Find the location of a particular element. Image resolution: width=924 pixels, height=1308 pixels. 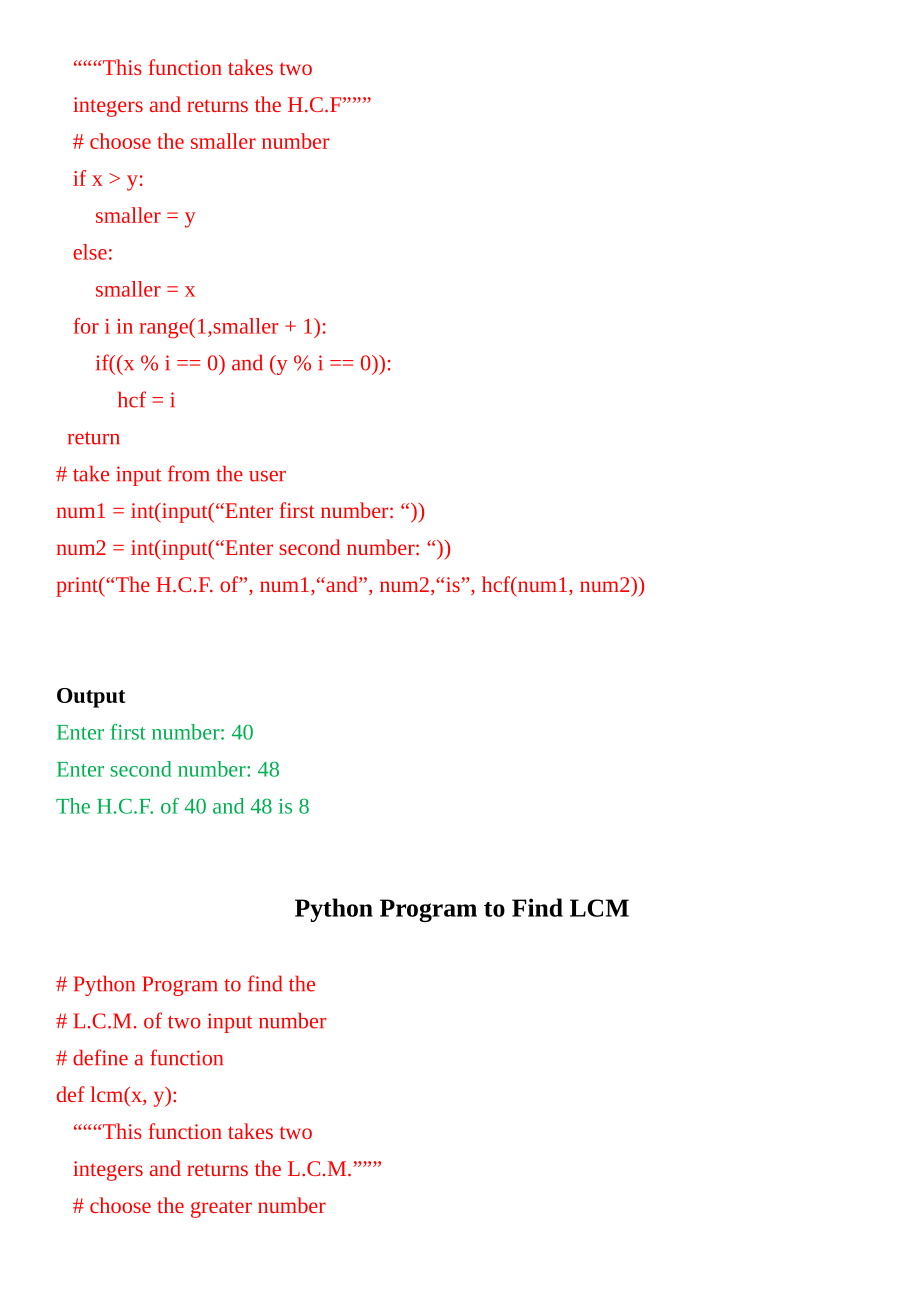

for is located at coordinates (86, 326).
